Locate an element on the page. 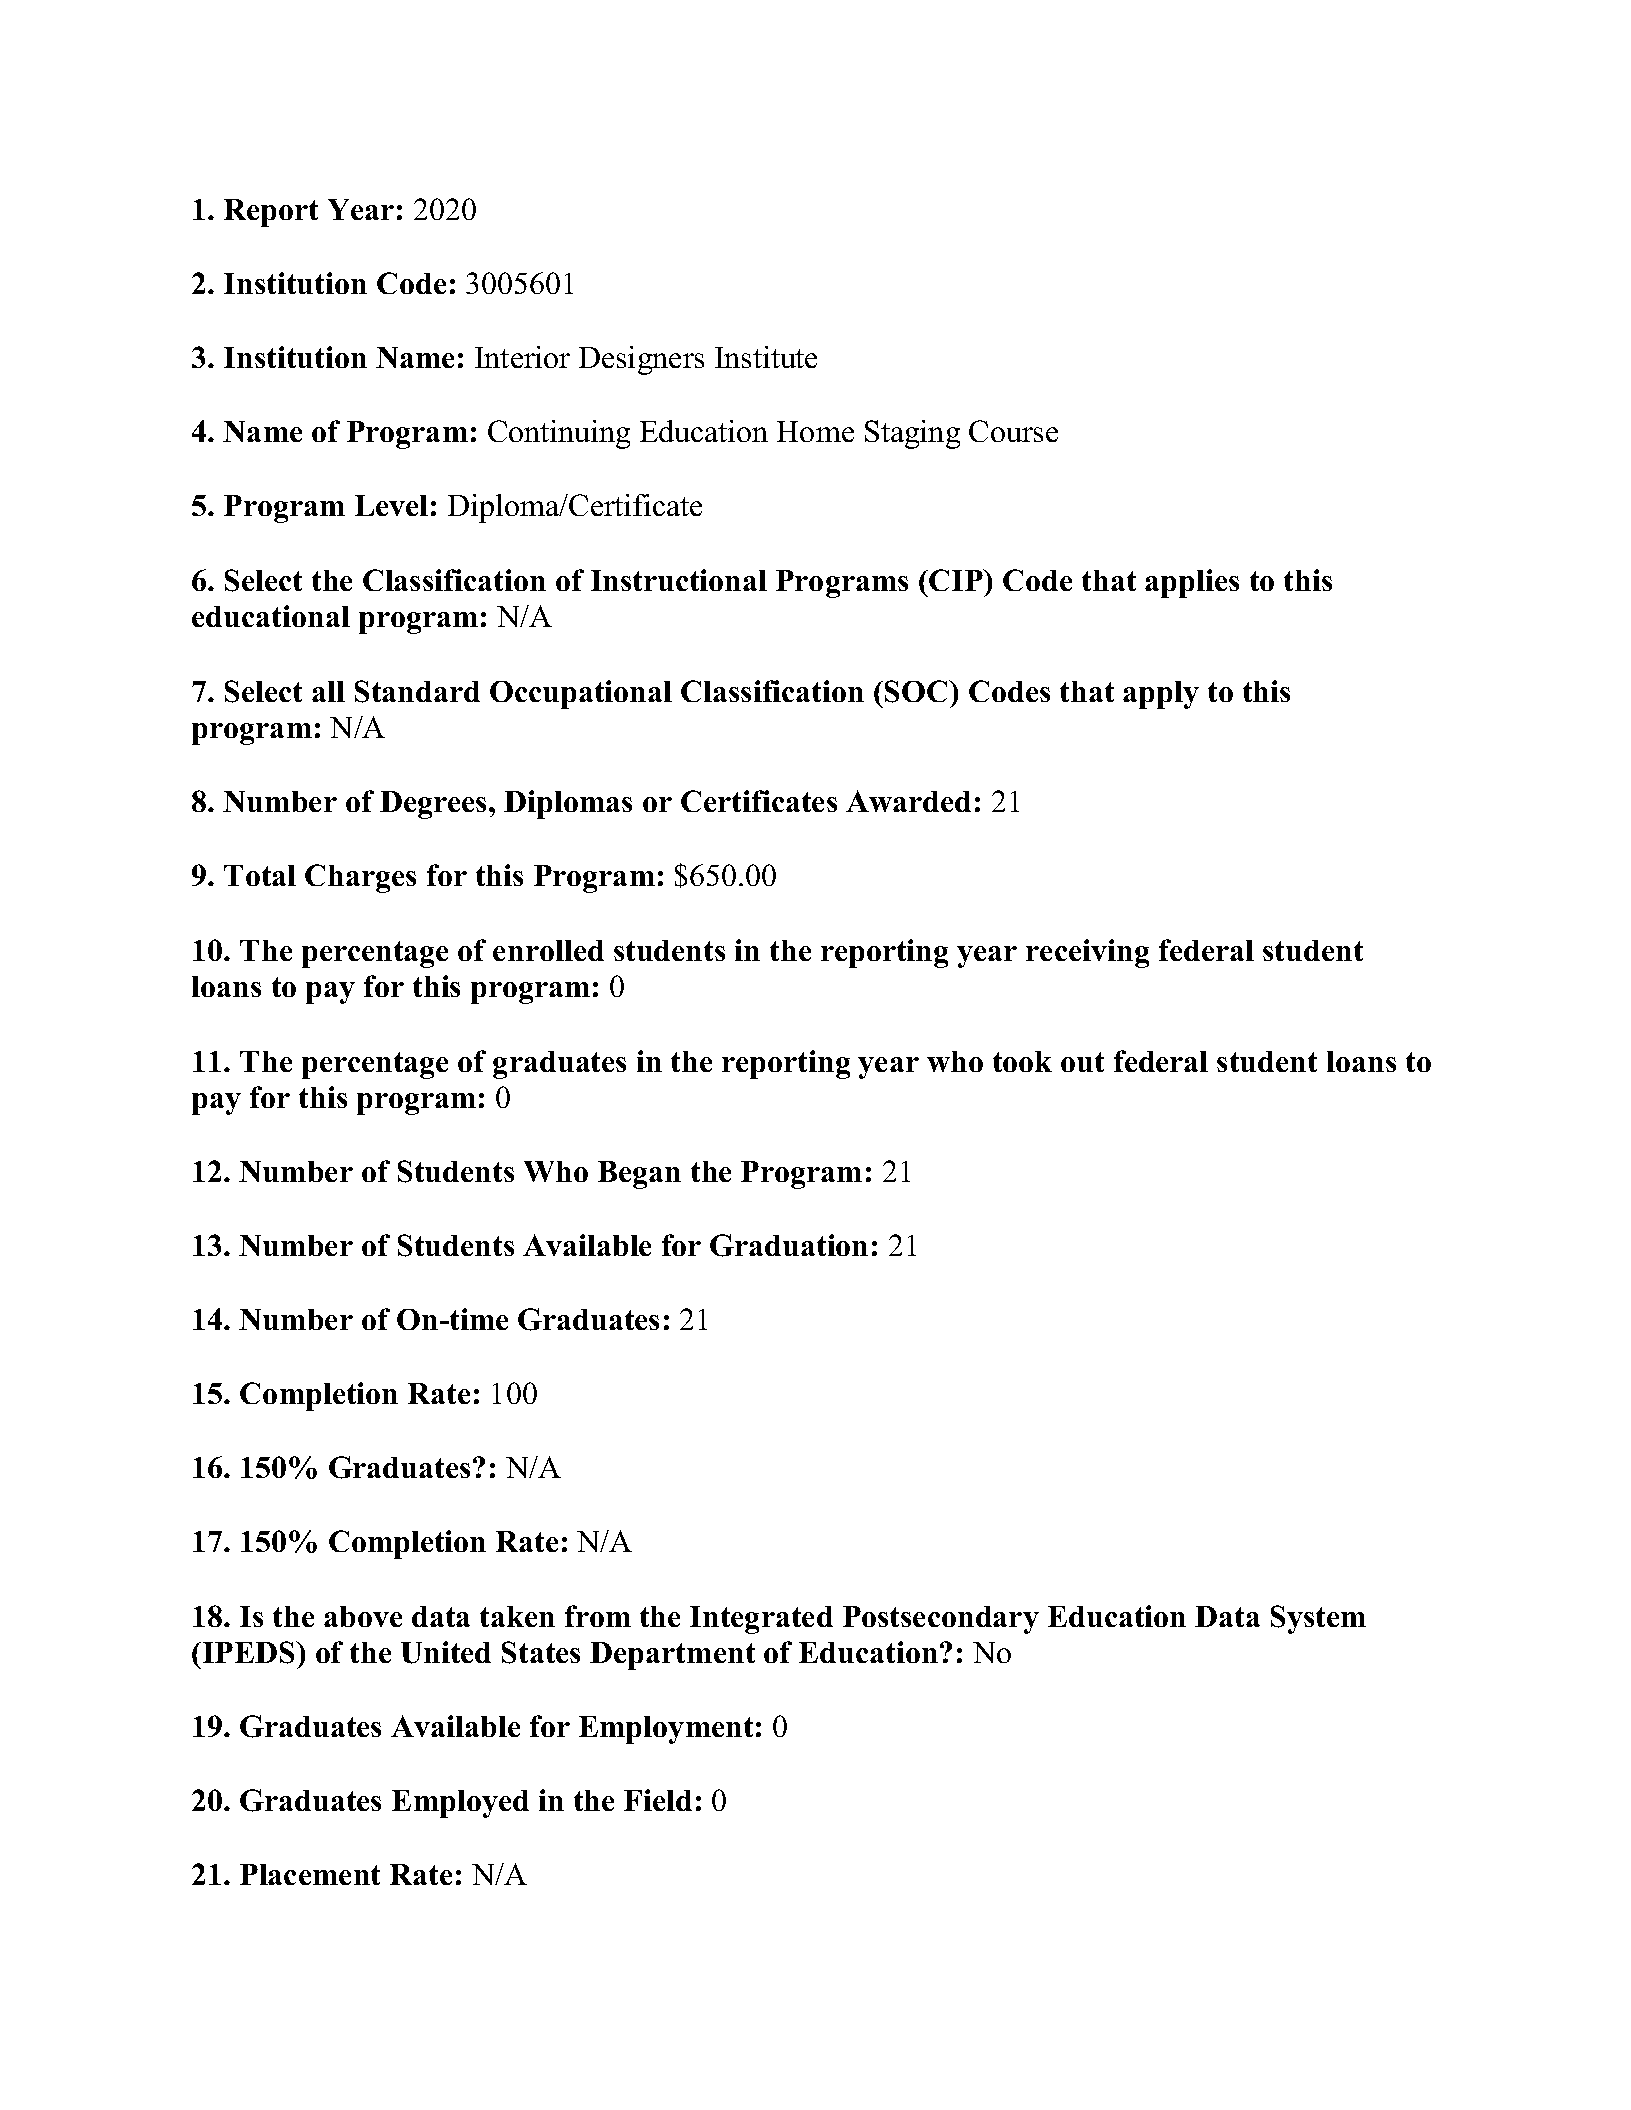 The height and width of the image is (2110, 1631). Awarded is located at coordinates (908, 801).
